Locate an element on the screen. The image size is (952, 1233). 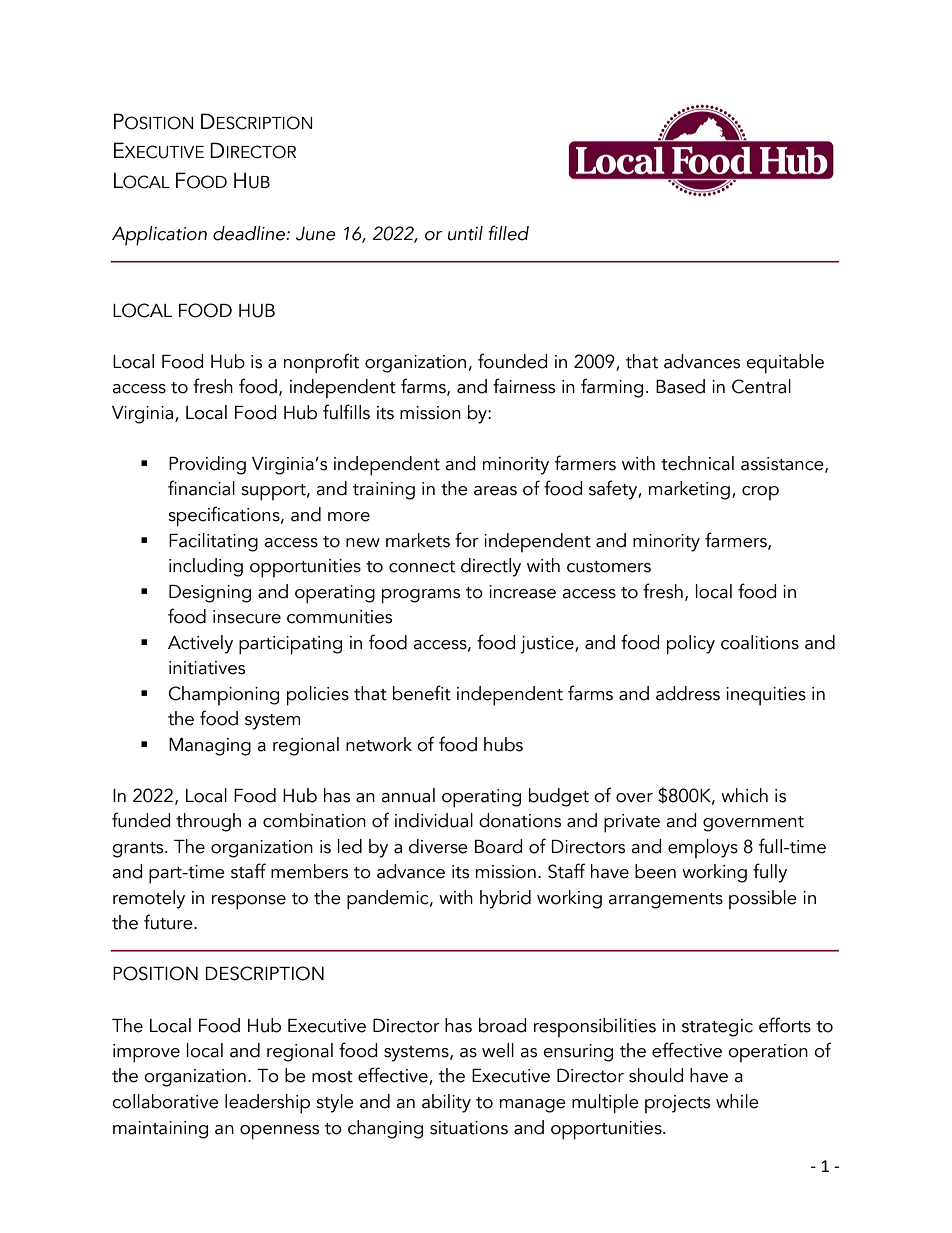
equitable is located at coordinates (785, 364).
